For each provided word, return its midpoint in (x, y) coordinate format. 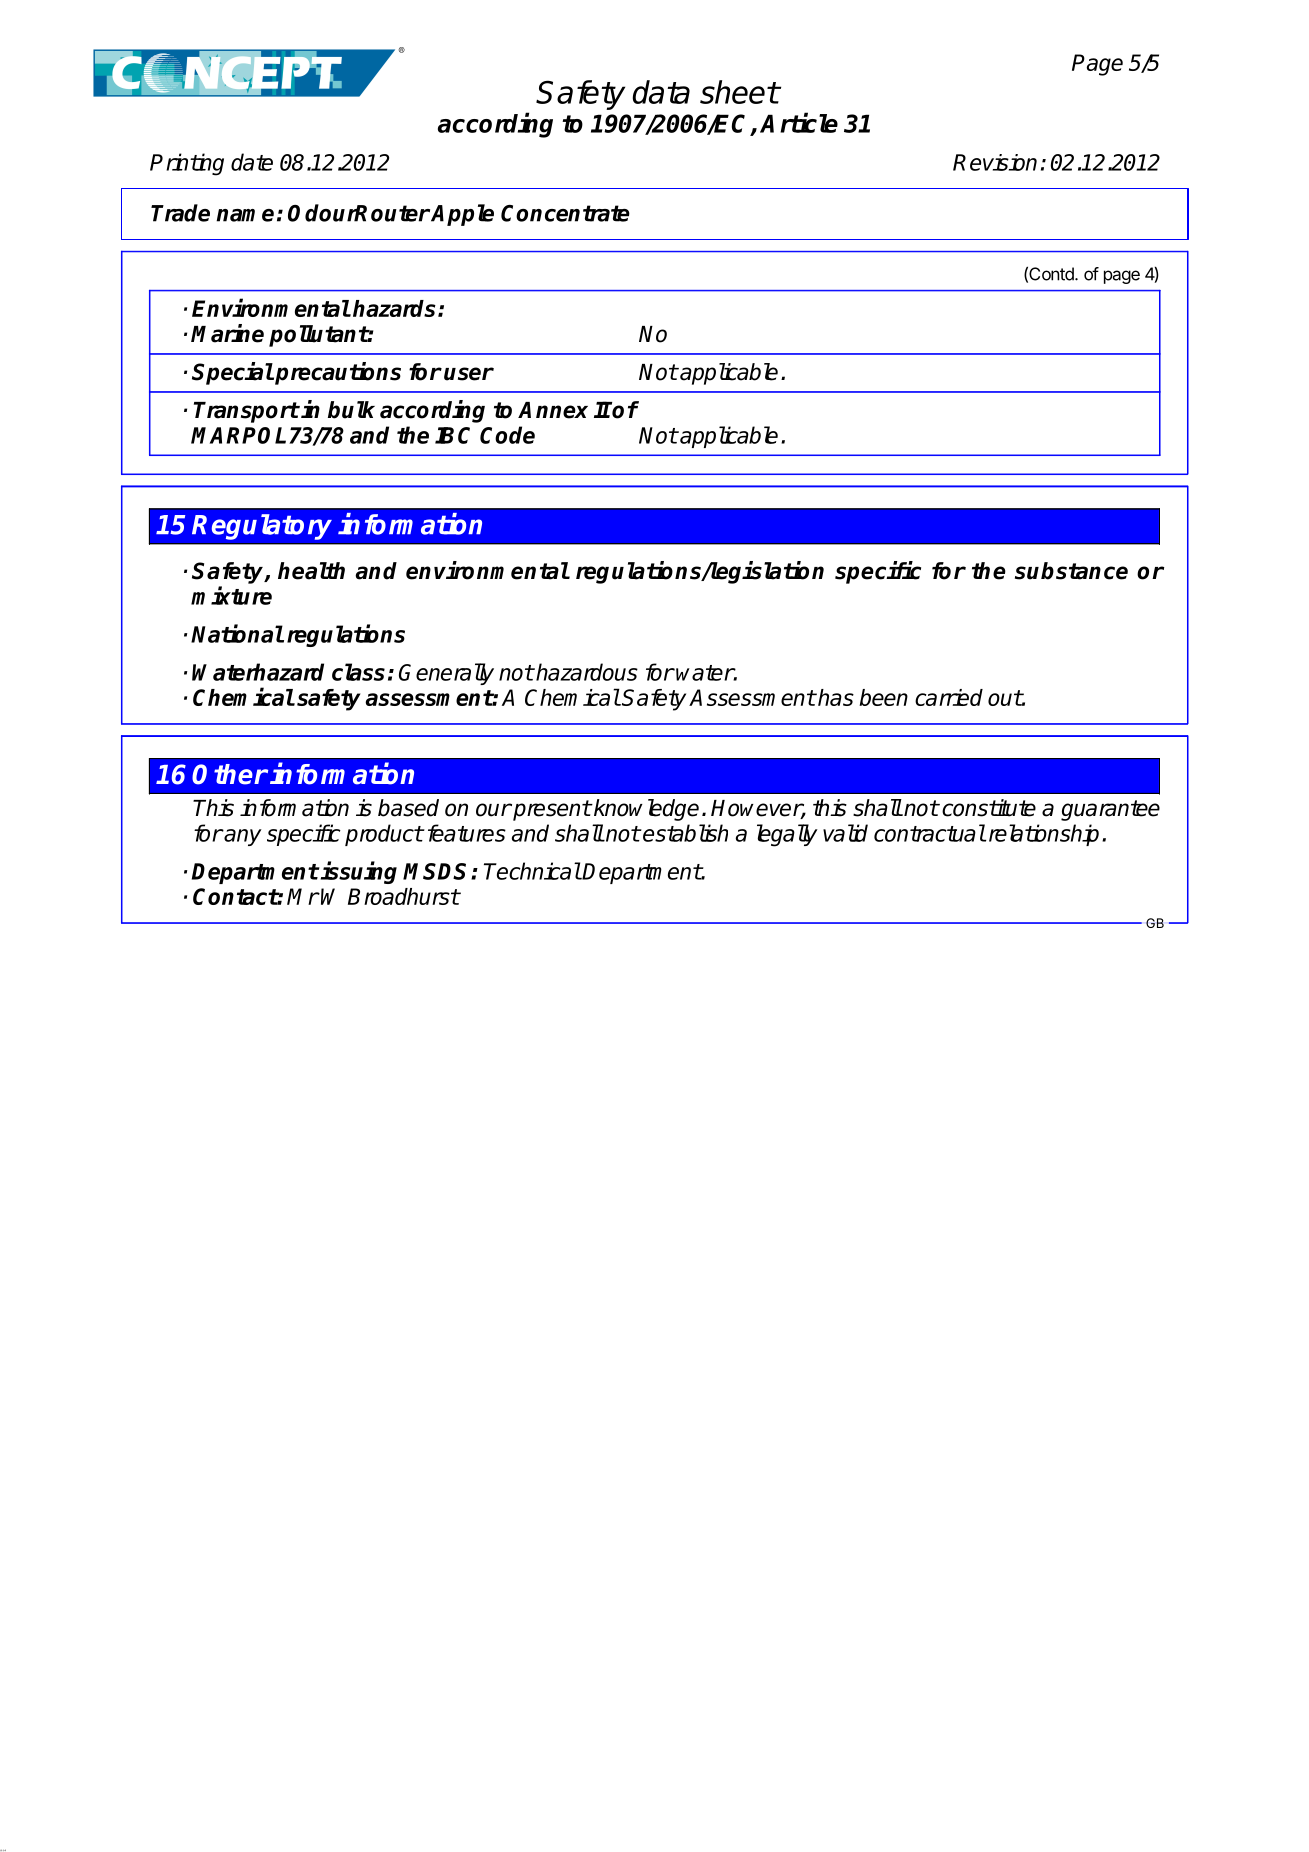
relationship (1044, 835)
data (661, 92)
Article (799, 122)
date (252, 162)
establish (684, 833)
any (242, 837)
